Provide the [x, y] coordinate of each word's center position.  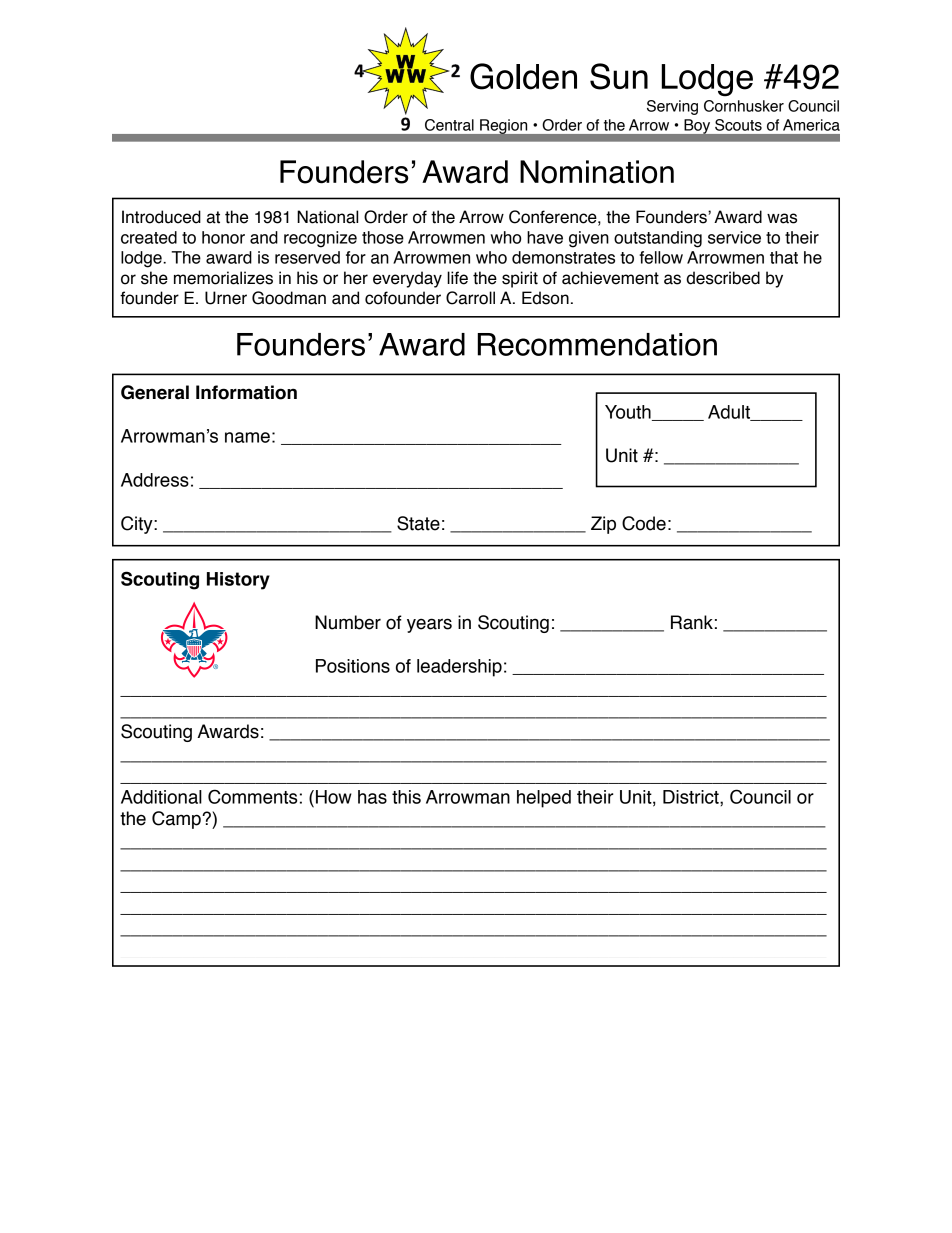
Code [644, 523]
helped [544, 799]
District [692, 797]
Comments [252, 796]
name [247, 437]
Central [449, 125]
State [418, 523]
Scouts [738, 125]
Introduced [161, 217]
